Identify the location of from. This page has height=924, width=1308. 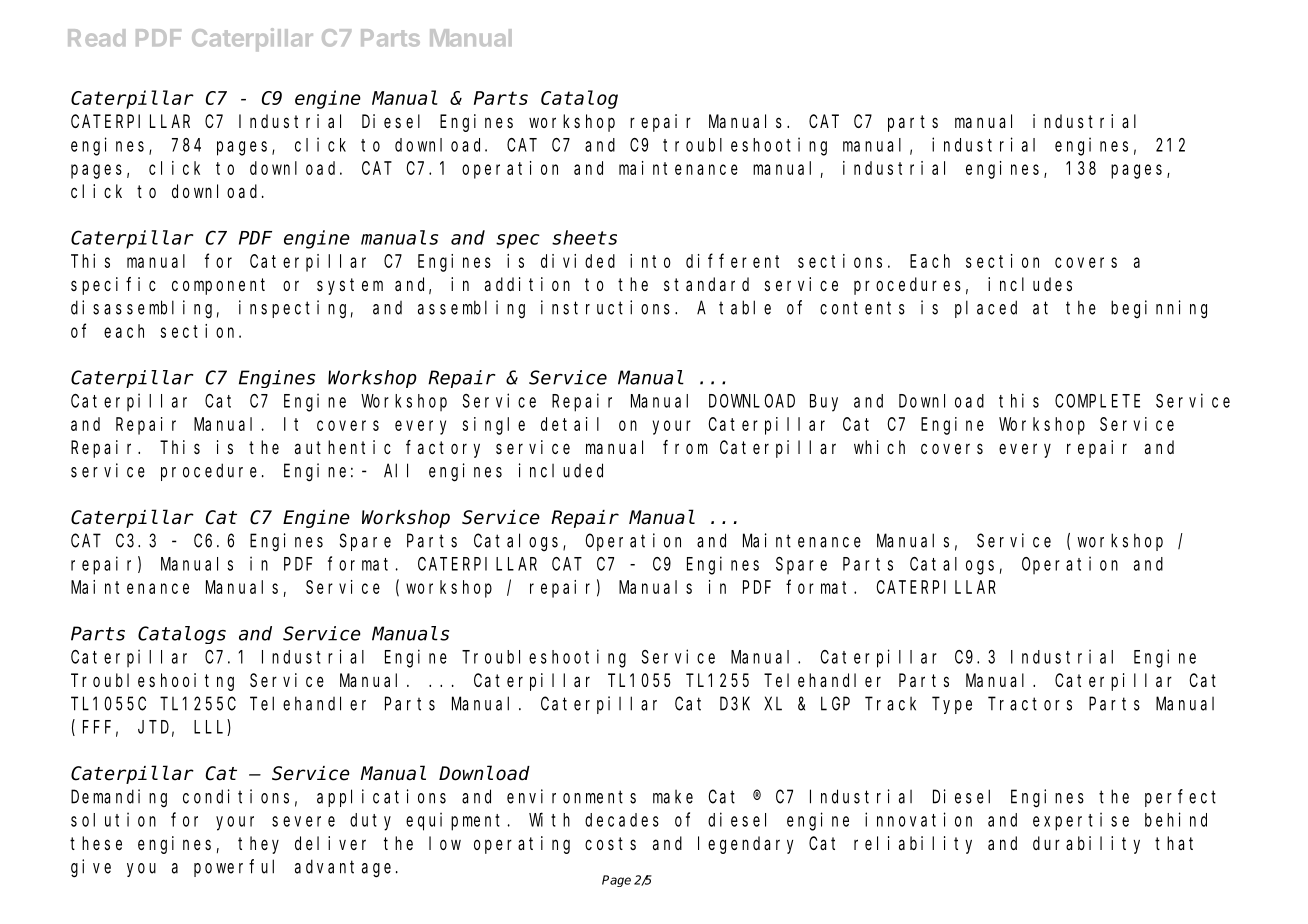
(685, 447).
